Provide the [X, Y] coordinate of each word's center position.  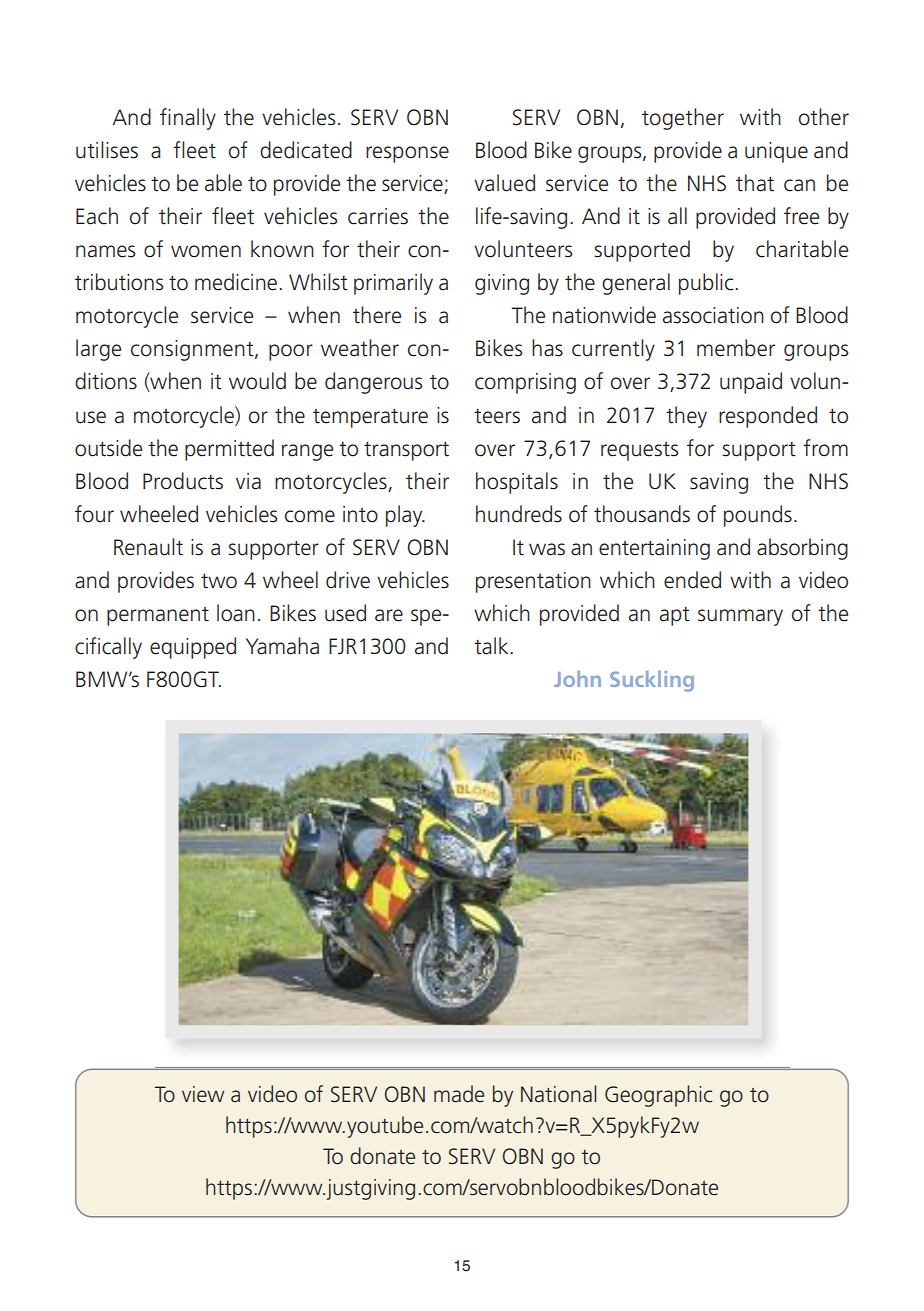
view [203, 1094]
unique [776, 152]
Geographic [658, 1096]
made [459, 1094]
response [407, 154]
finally [188, 119]
